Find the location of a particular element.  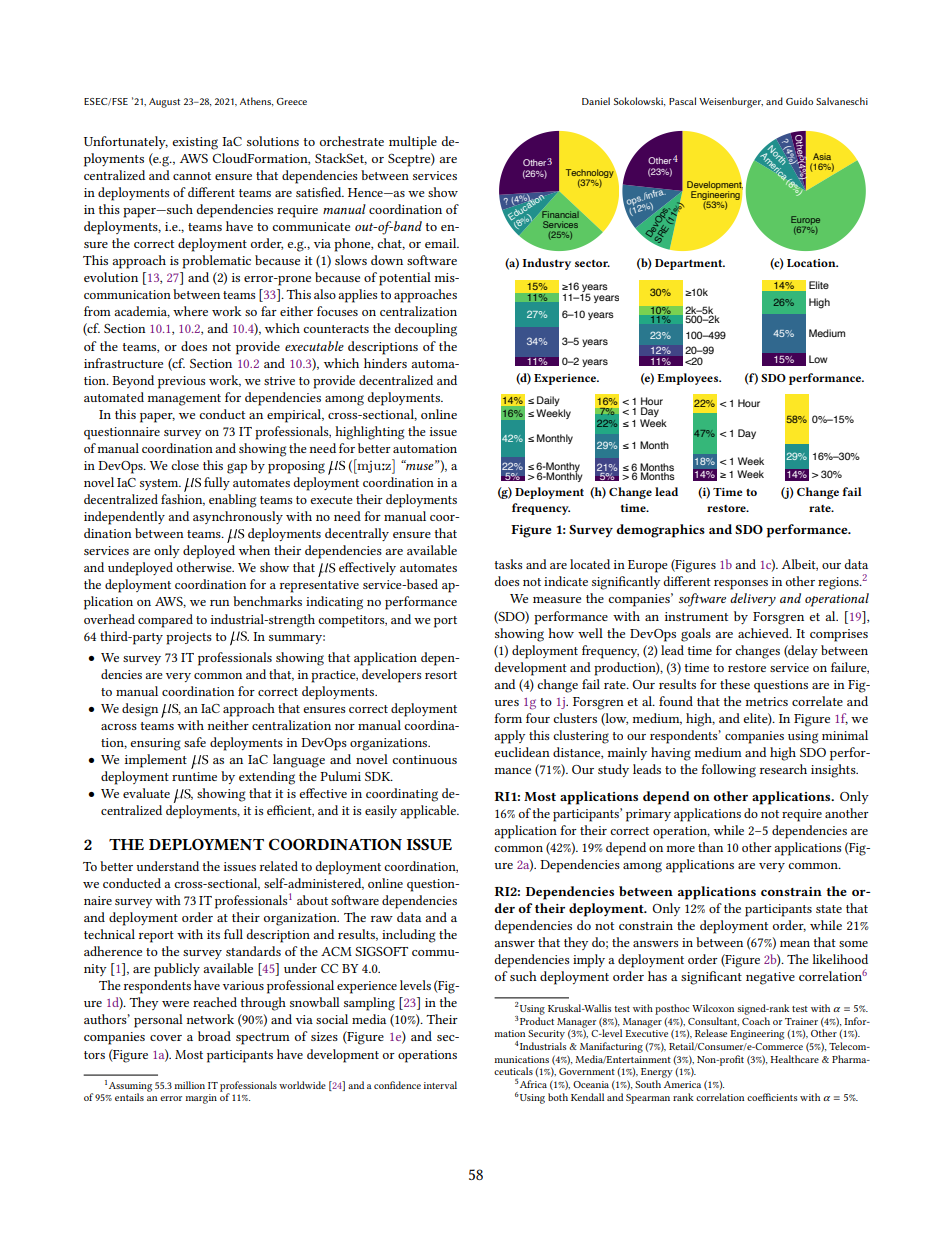

than is located at coordinates (710, 847).
